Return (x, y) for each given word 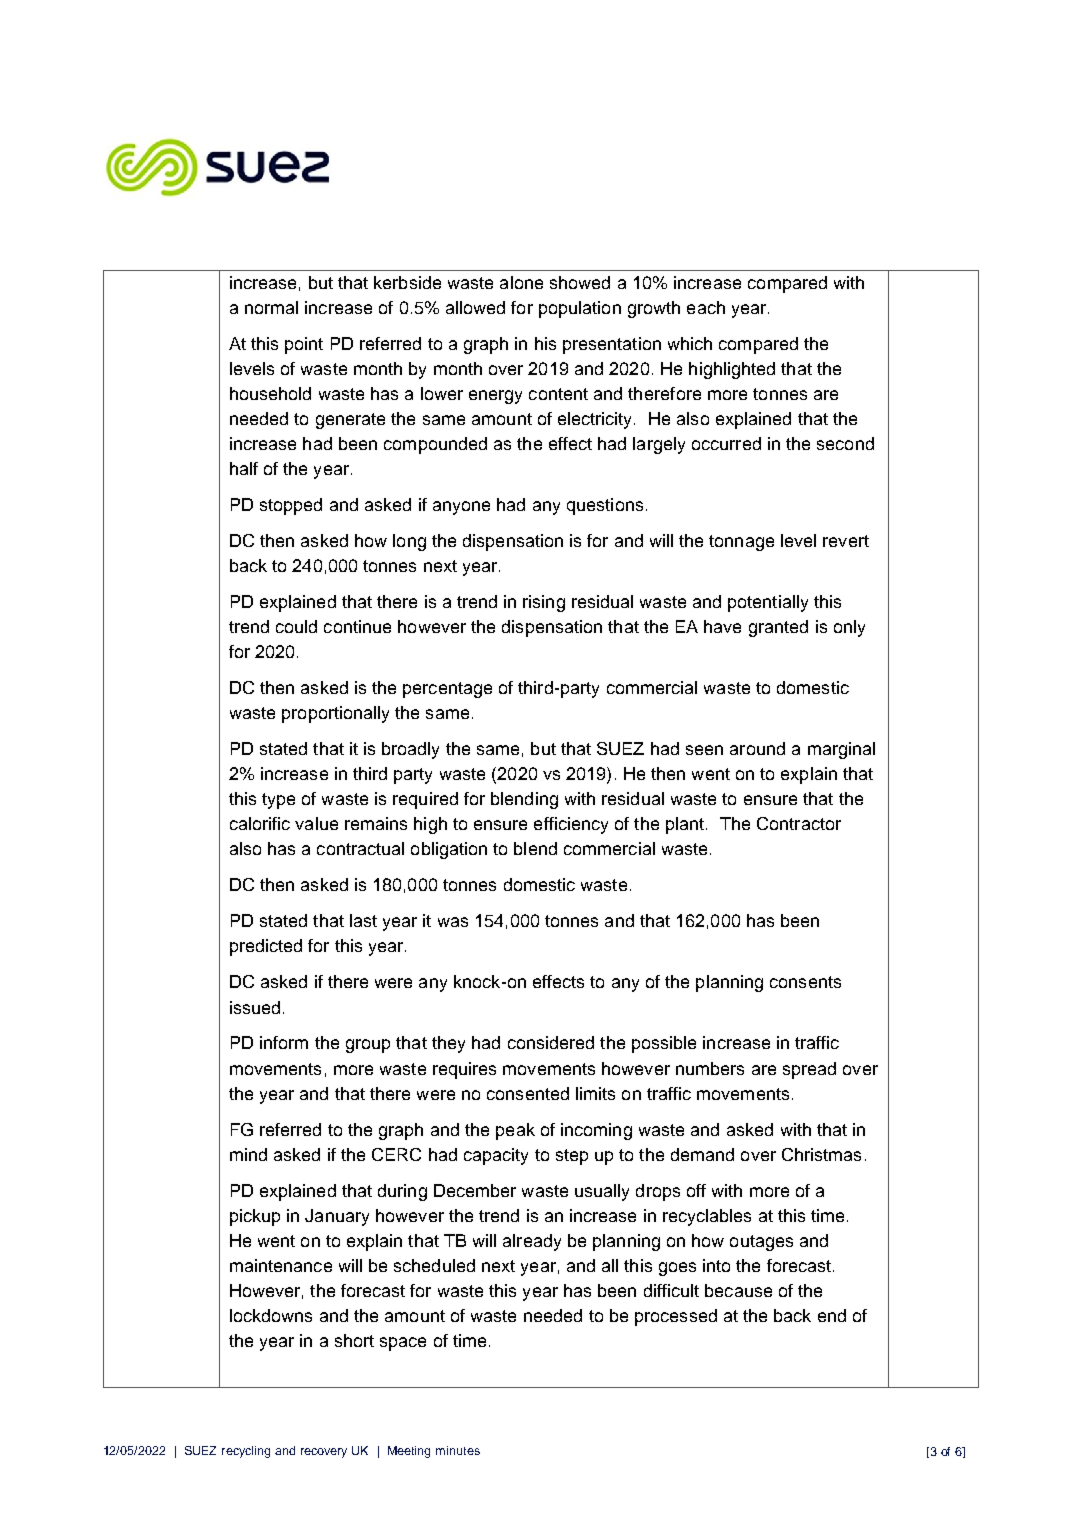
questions (605, 506)
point (304, 345)
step (572, 1157)
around (757, 748)
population (580, 309)
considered (551, 1042)
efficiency (571, 825)
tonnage (741, 543)
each (706, 307)
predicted (266, 947)
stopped (291, 506)
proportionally (335, 714)
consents (805, 982)
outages (761, 1243)
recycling (246, 1452)
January (337, 1217)
